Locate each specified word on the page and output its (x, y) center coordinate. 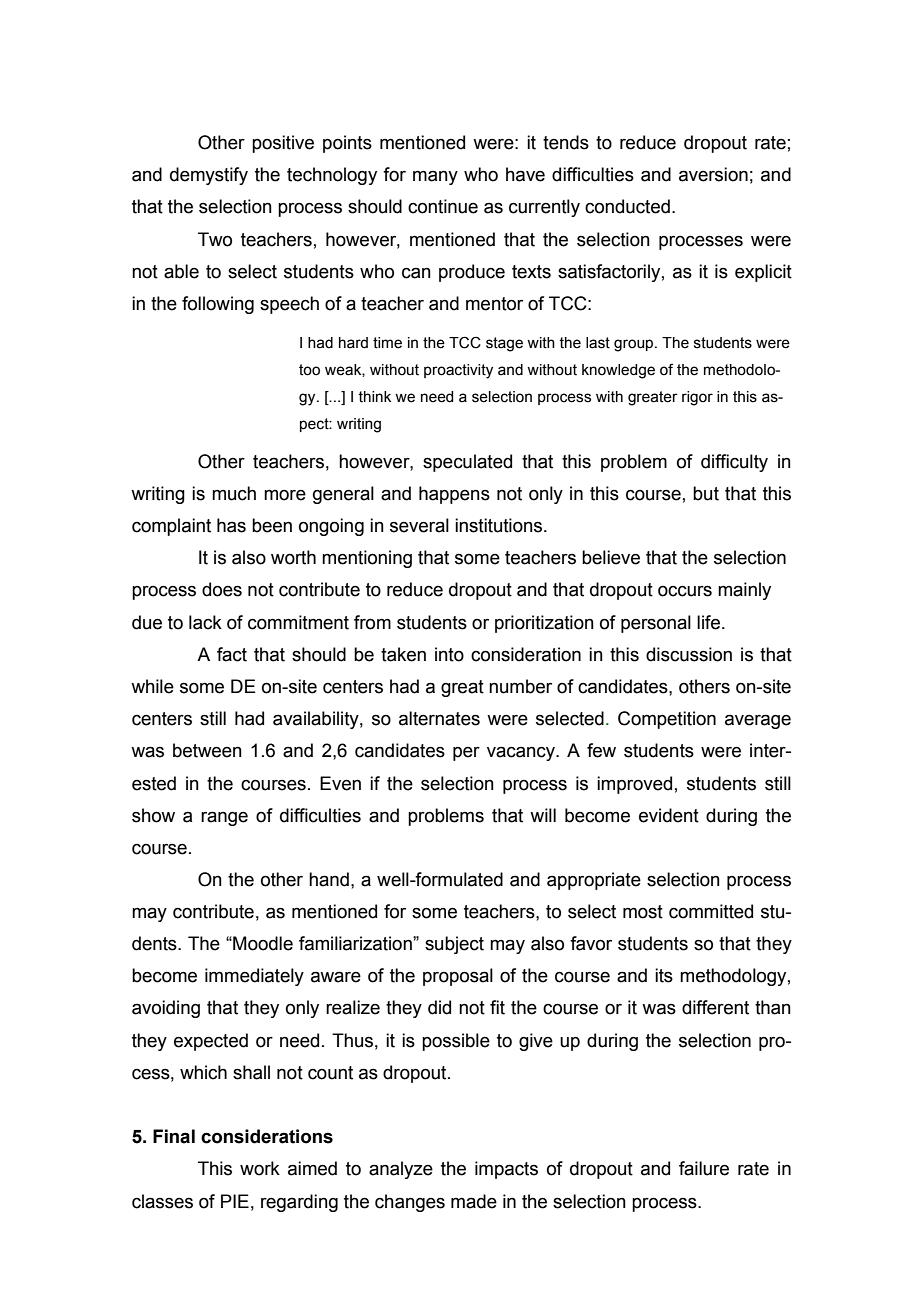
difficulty (734, 463)
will (543, 815)
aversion (713, 174)
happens (454, 495)
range (224, 818)
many (435, 177)
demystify (209, 176)
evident (669, 815)
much (234, 493)
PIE (235, 1201)
